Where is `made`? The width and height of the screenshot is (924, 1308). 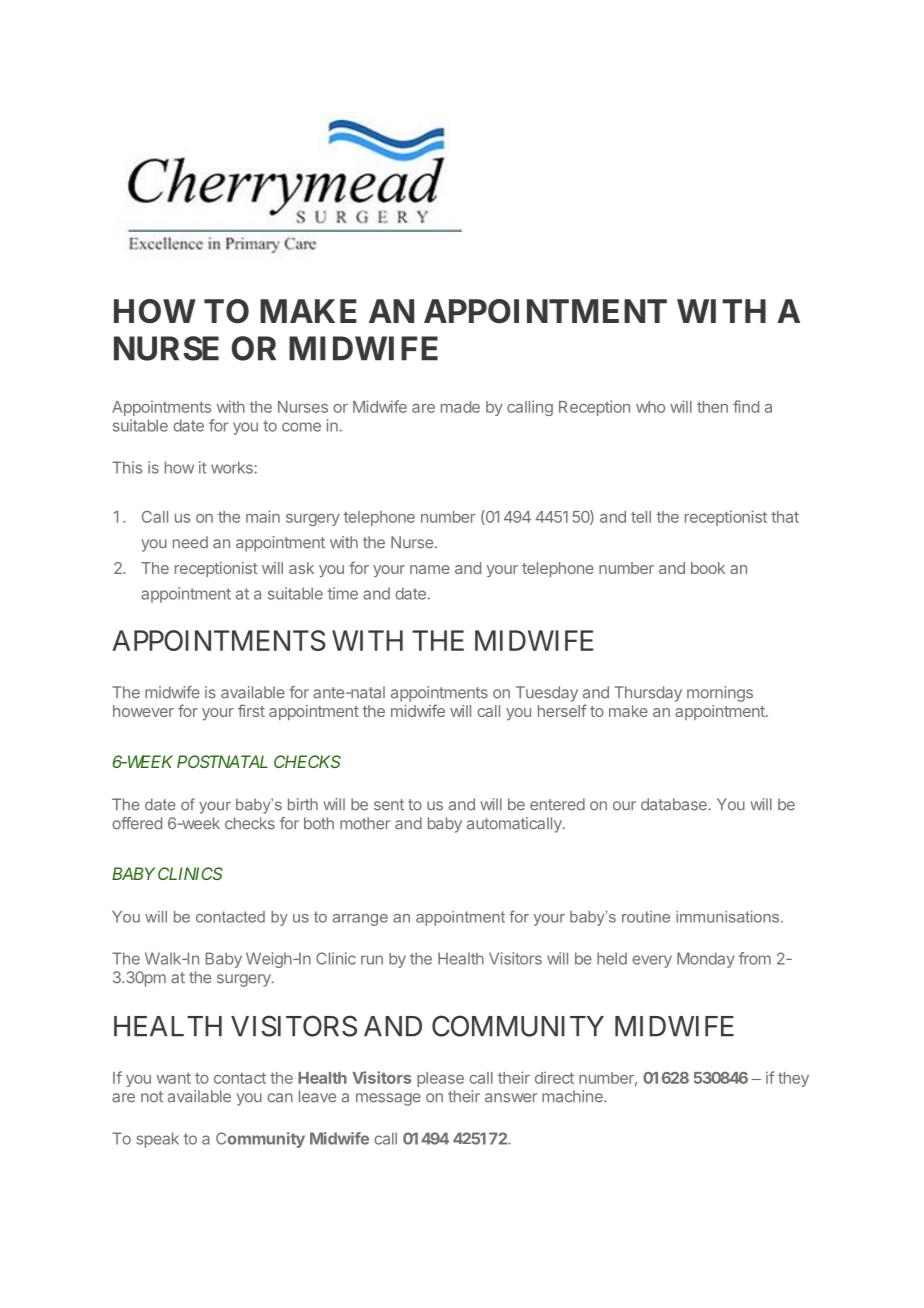 made is located at coordinates (460, 407).
